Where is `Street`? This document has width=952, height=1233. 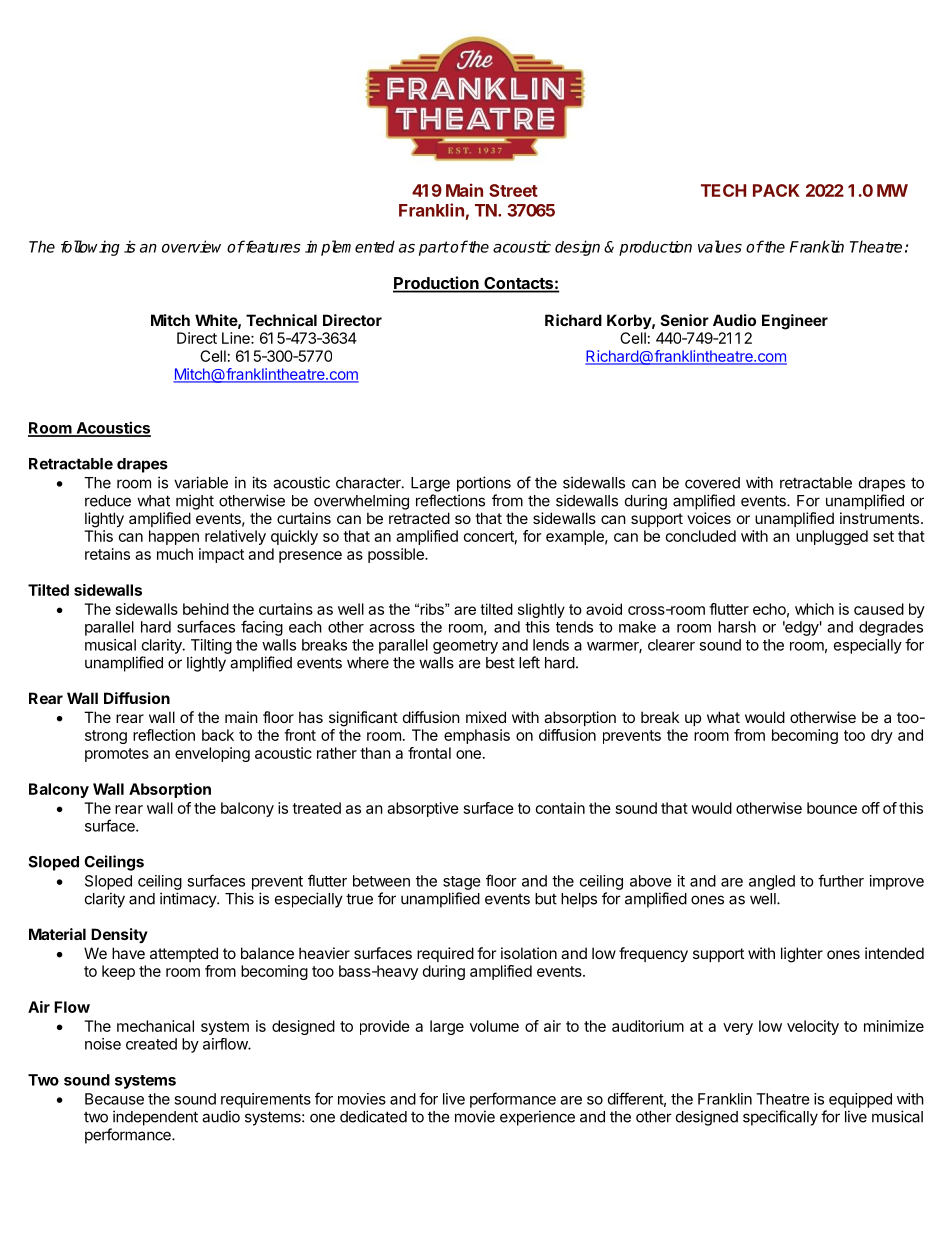
Street is located at coordinates (513, 190).
